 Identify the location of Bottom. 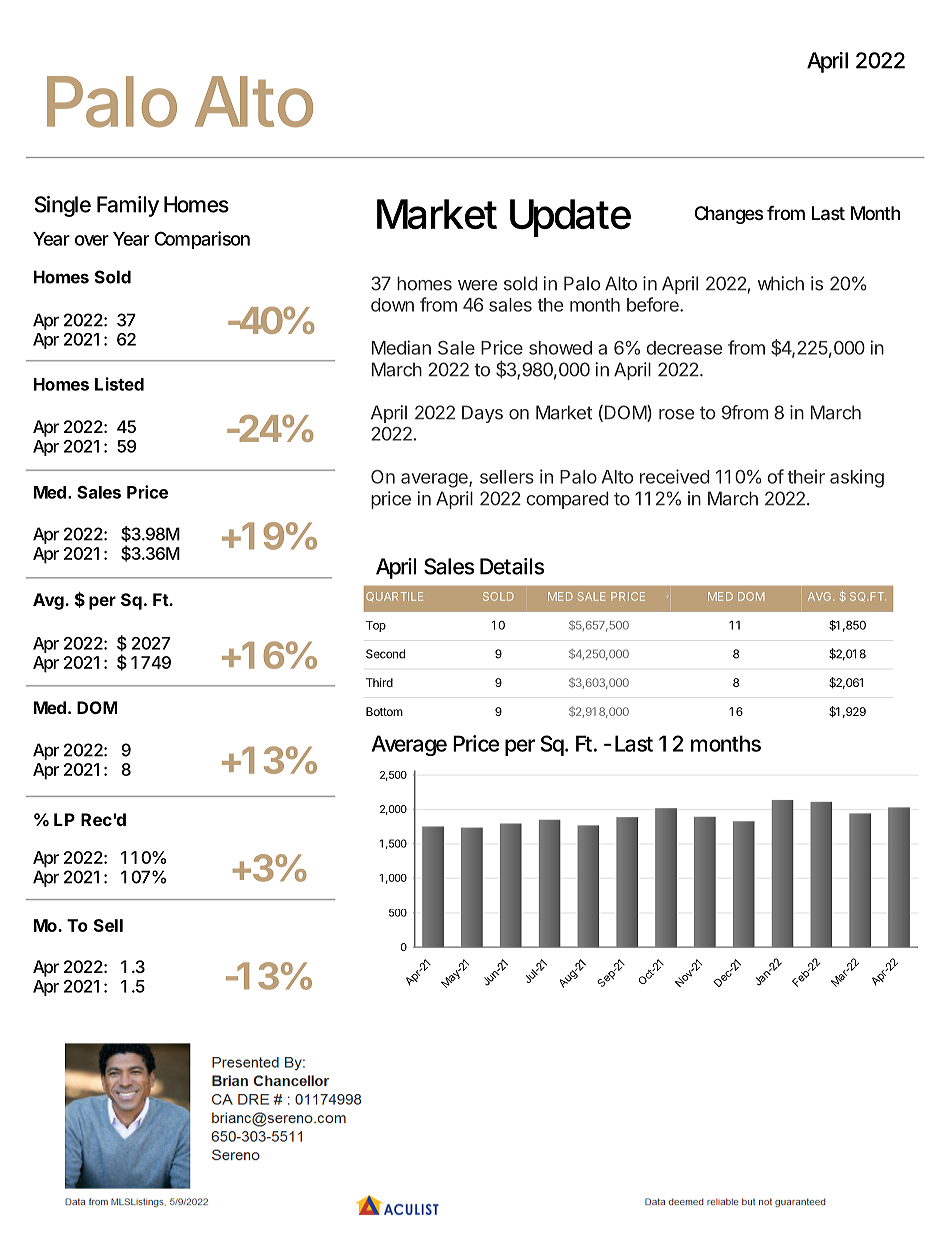
(384, 711).
